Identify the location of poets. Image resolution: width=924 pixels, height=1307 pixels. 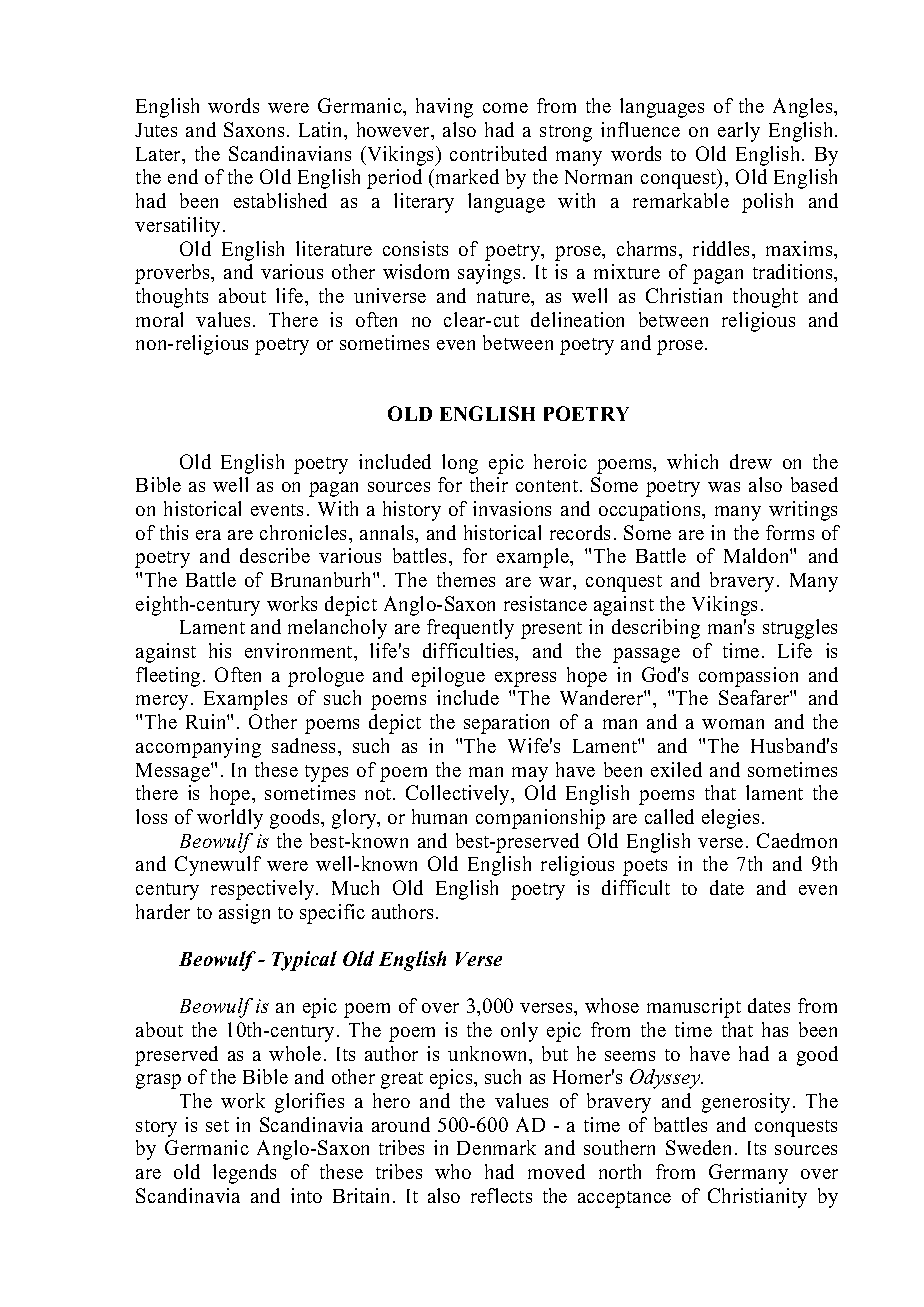
(645, 867).
